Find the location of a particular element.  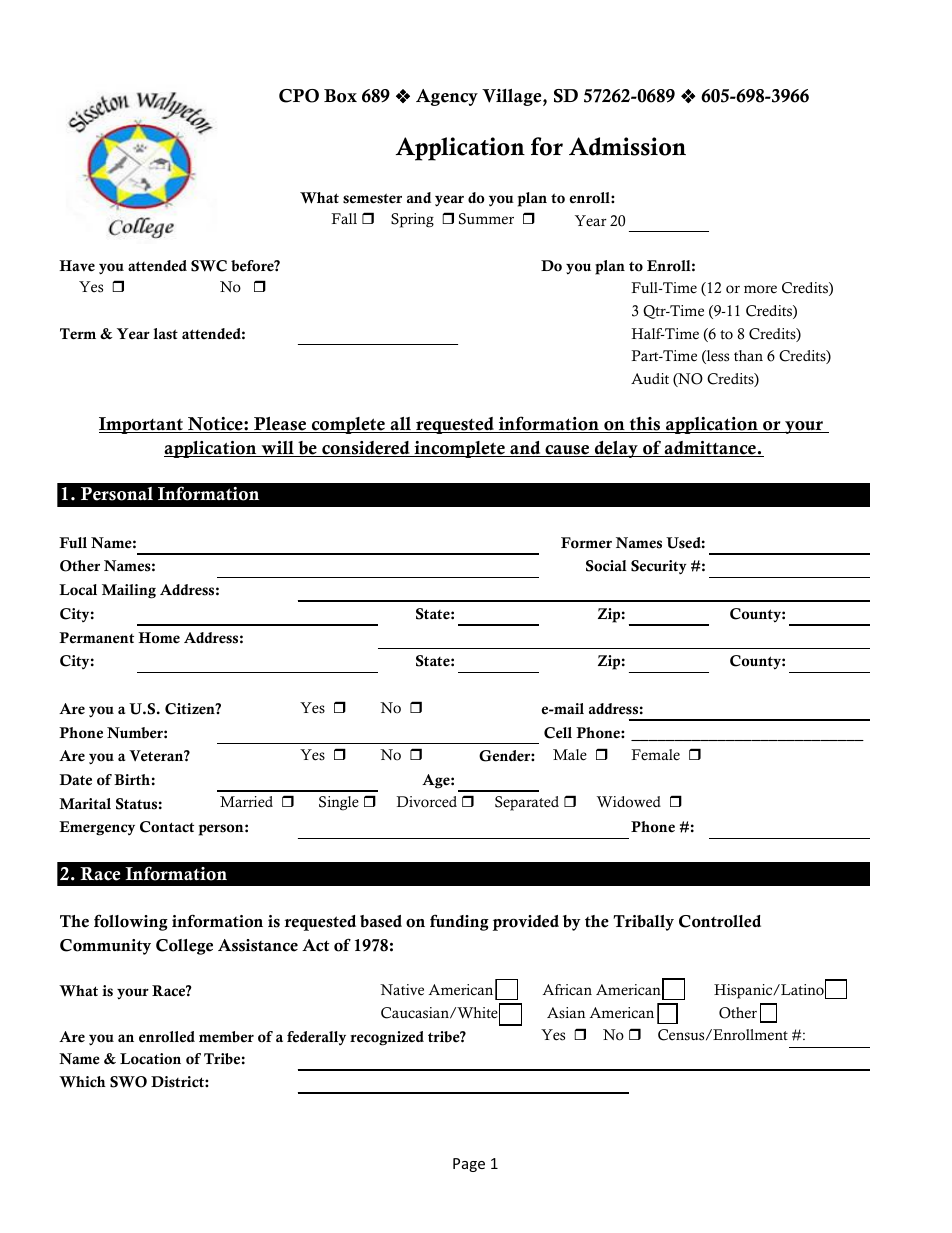

Agency is located at coordinates (447, 97).
